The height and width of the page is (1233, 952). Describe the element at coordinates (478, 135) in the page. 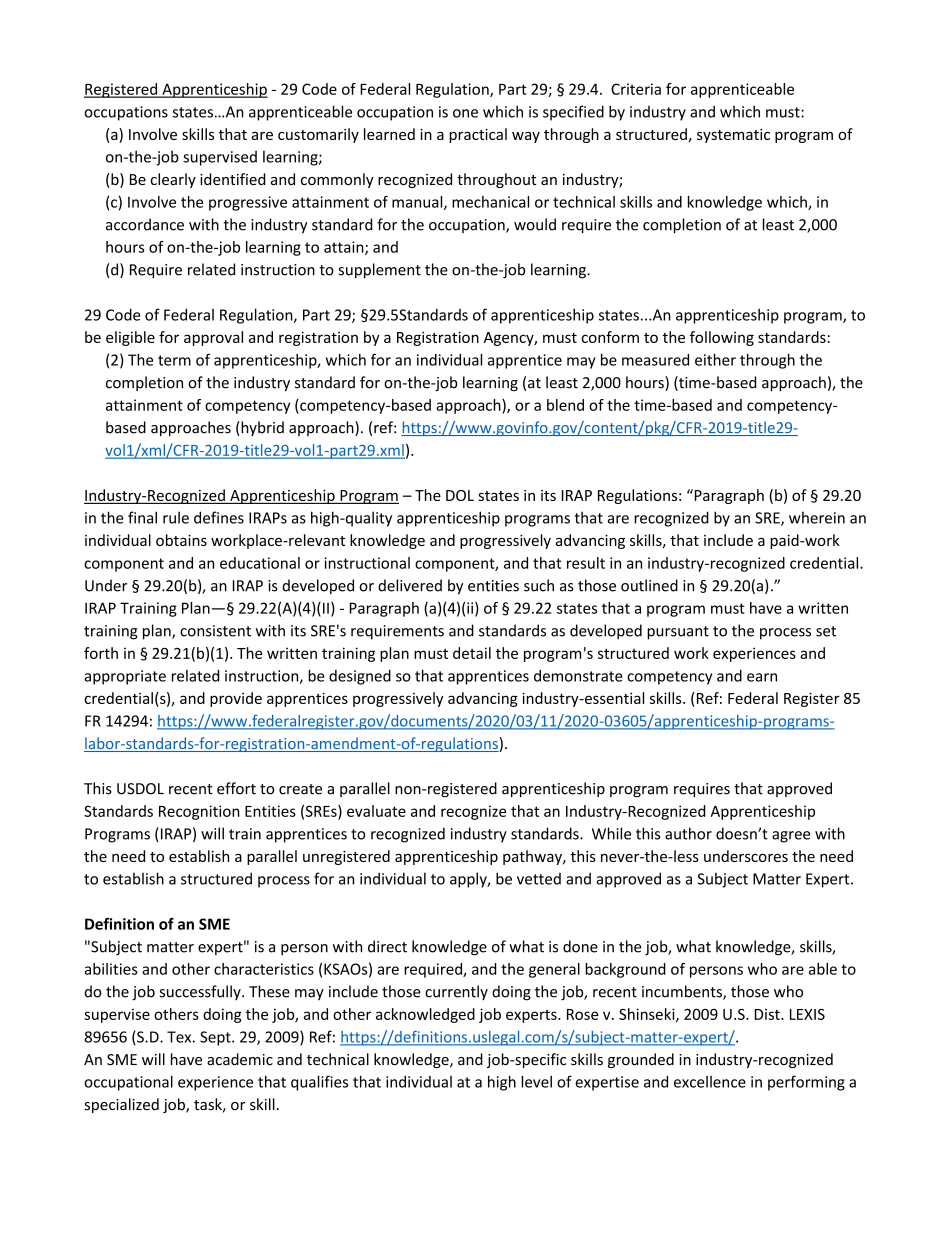

I see `practical` at that location.
